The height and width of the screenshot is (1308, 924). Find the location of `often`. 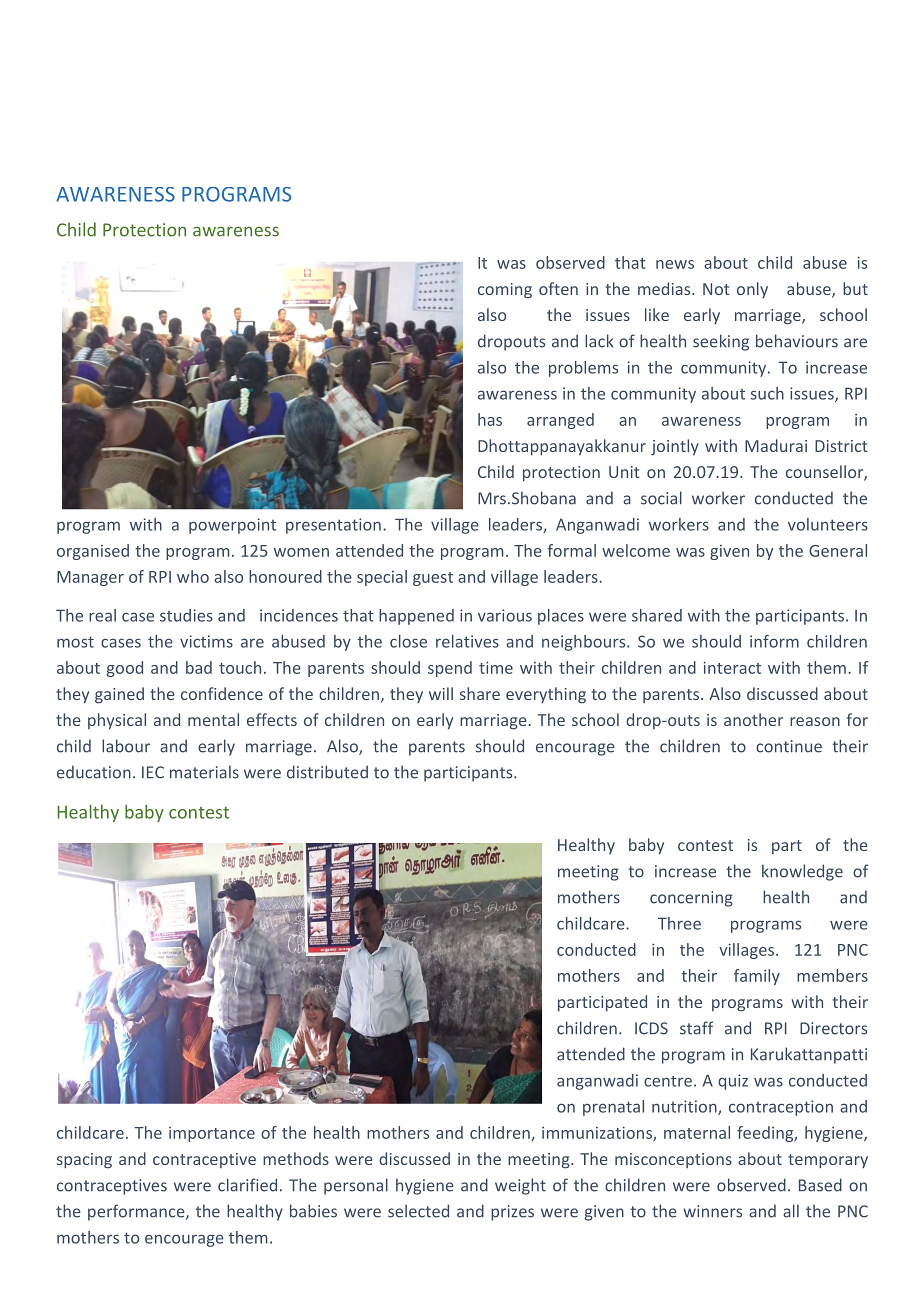

often is located at coordinates (558, 288).
